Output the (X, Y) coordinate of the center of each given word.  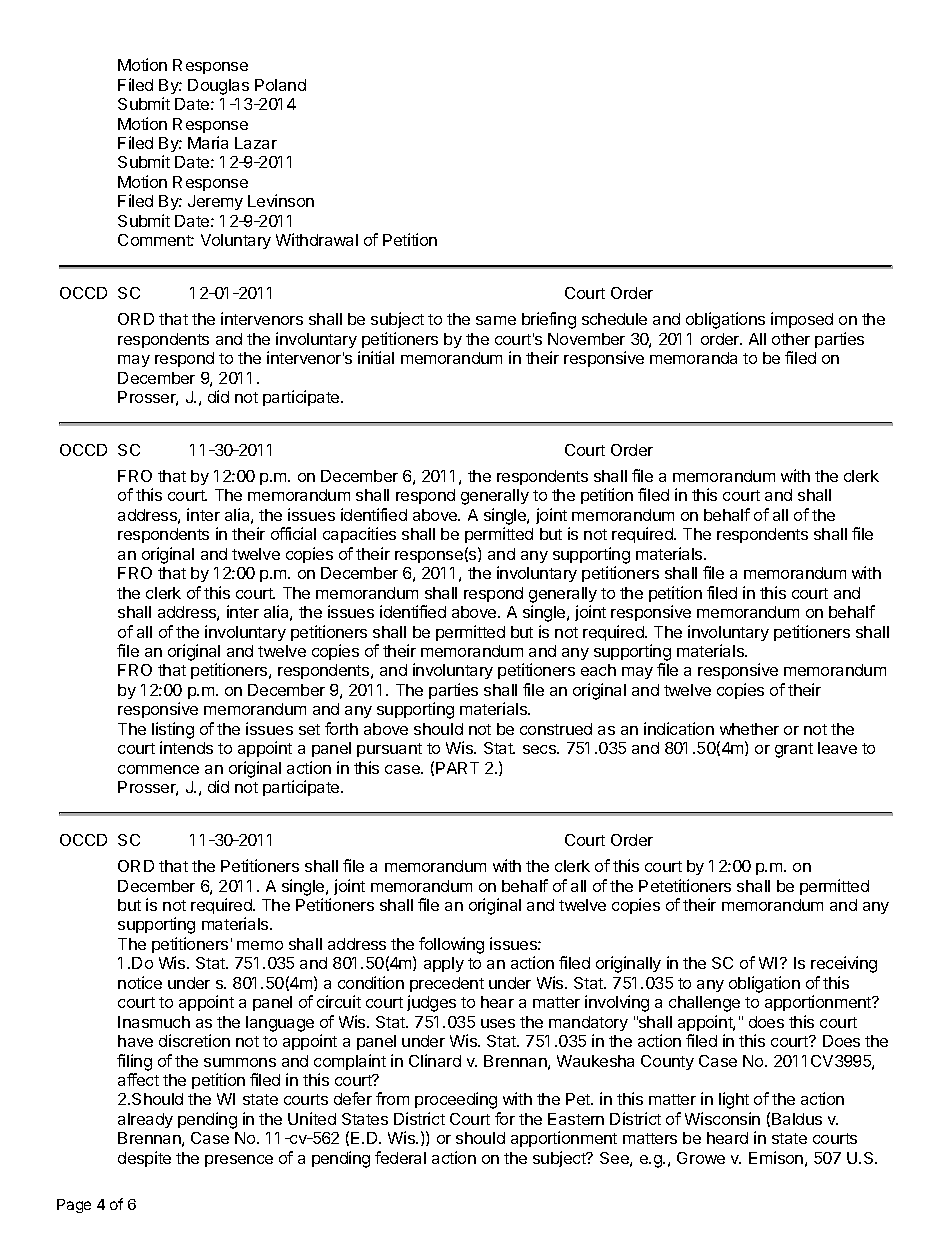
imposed (802, 320)
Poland (280, 85)
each (598, 670)
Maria (208, 142)
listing (173, 730)
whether (749, 729)
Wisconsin (722, 1118)
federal (400, 1157)
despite (144, 1159)
